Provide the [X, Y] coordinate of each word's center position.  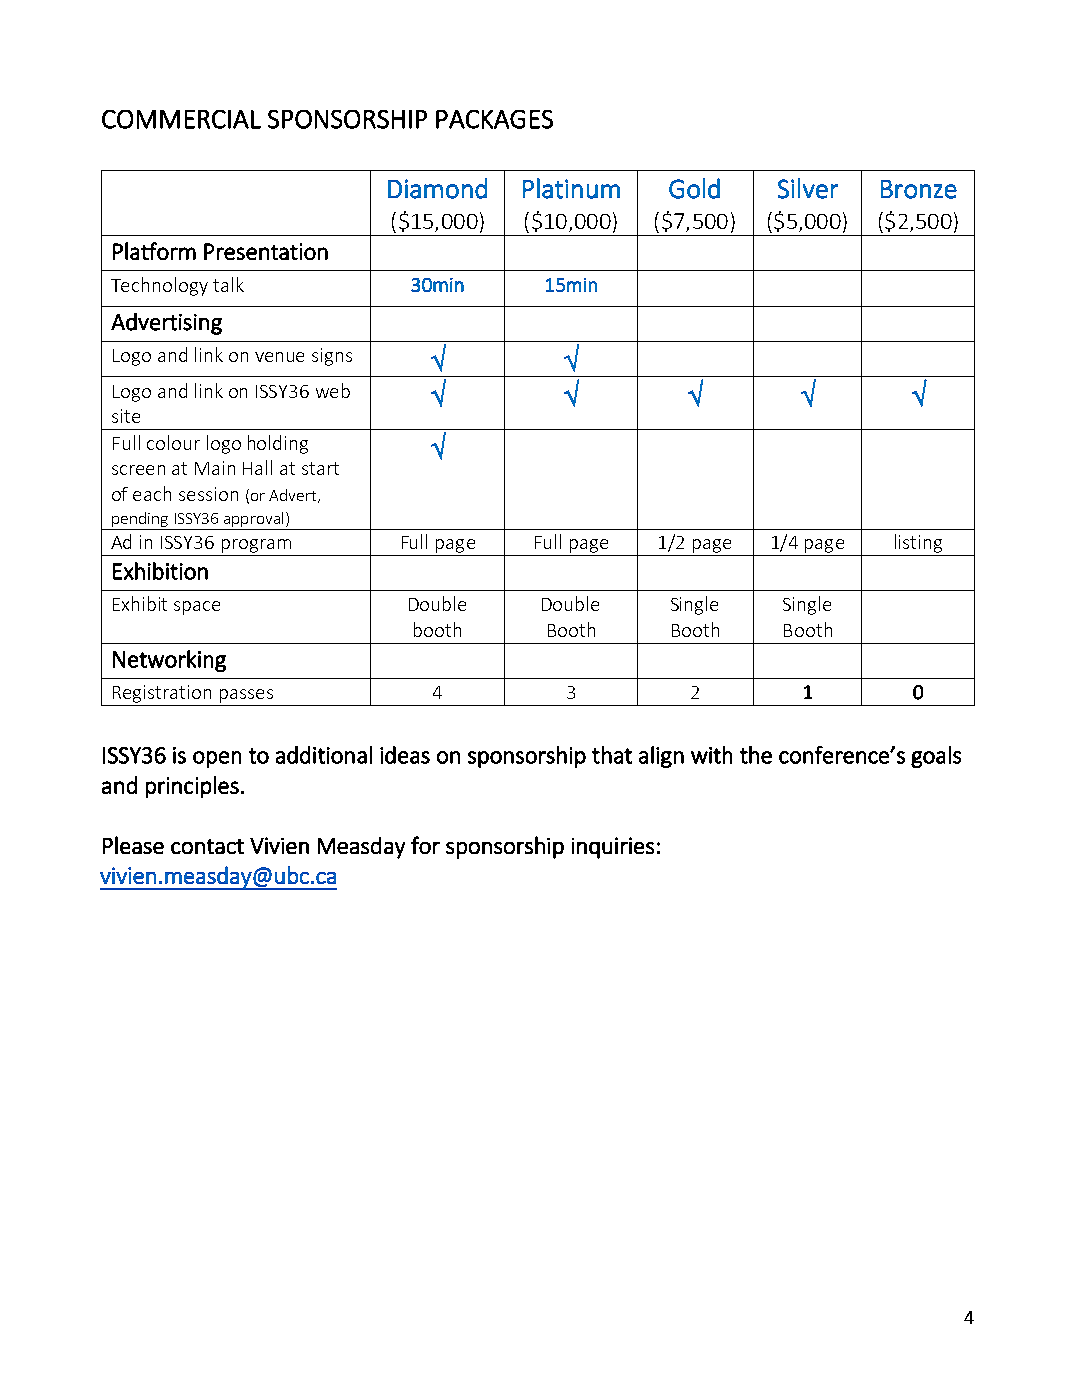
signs [332, 357]
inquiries [613, 848]
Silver [808, 188]
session [208, 494]
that [612, 755]
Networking [169, 661]
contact [207, 846]
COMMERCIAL [181, 119]
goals [936, 757]
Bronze [919, 189]
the [756, 755]
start [320, 468]
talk [228, 284]
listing [918, 545]
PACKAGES [494, 119]
